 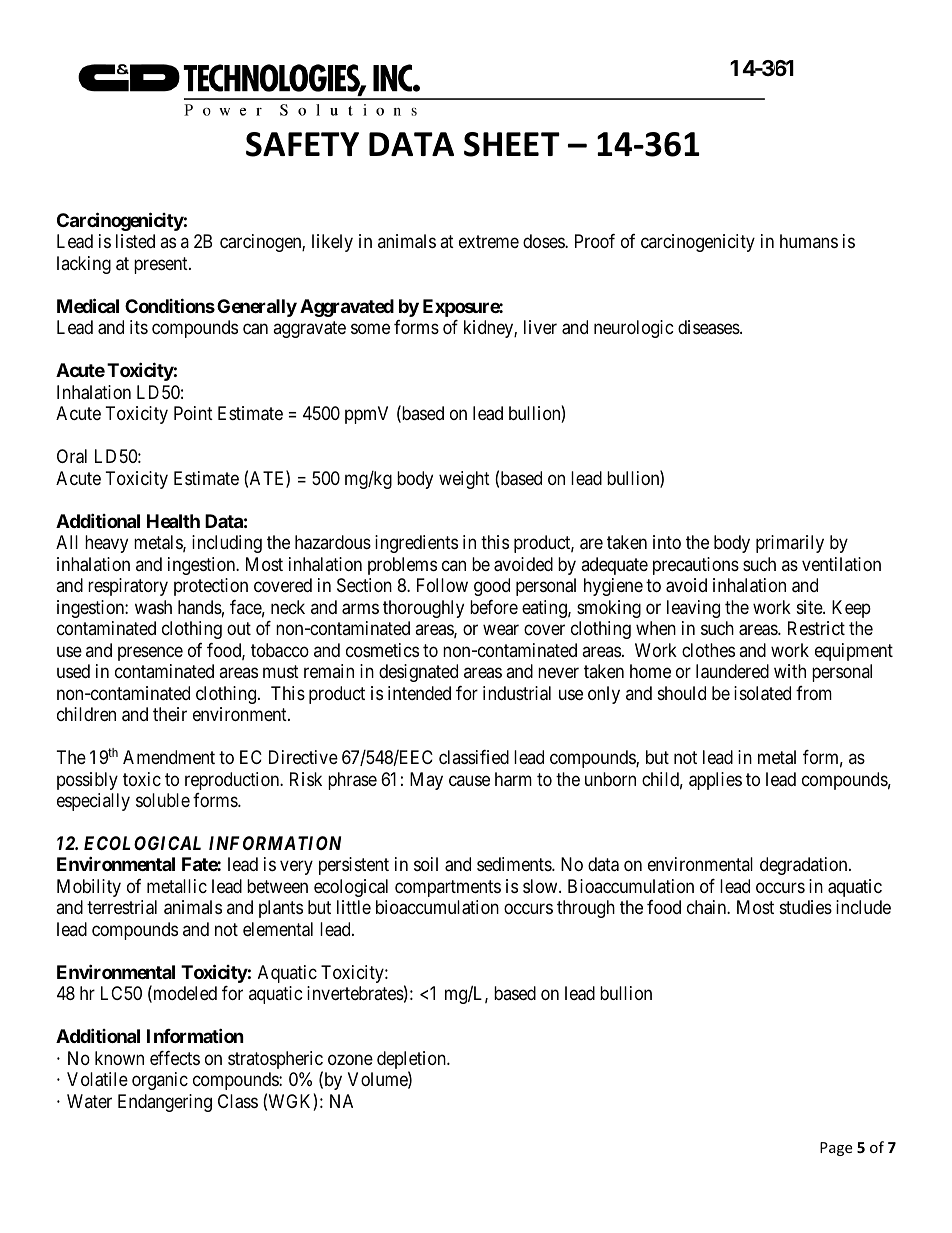 I want to click on with, so click(x=790, y=671).
